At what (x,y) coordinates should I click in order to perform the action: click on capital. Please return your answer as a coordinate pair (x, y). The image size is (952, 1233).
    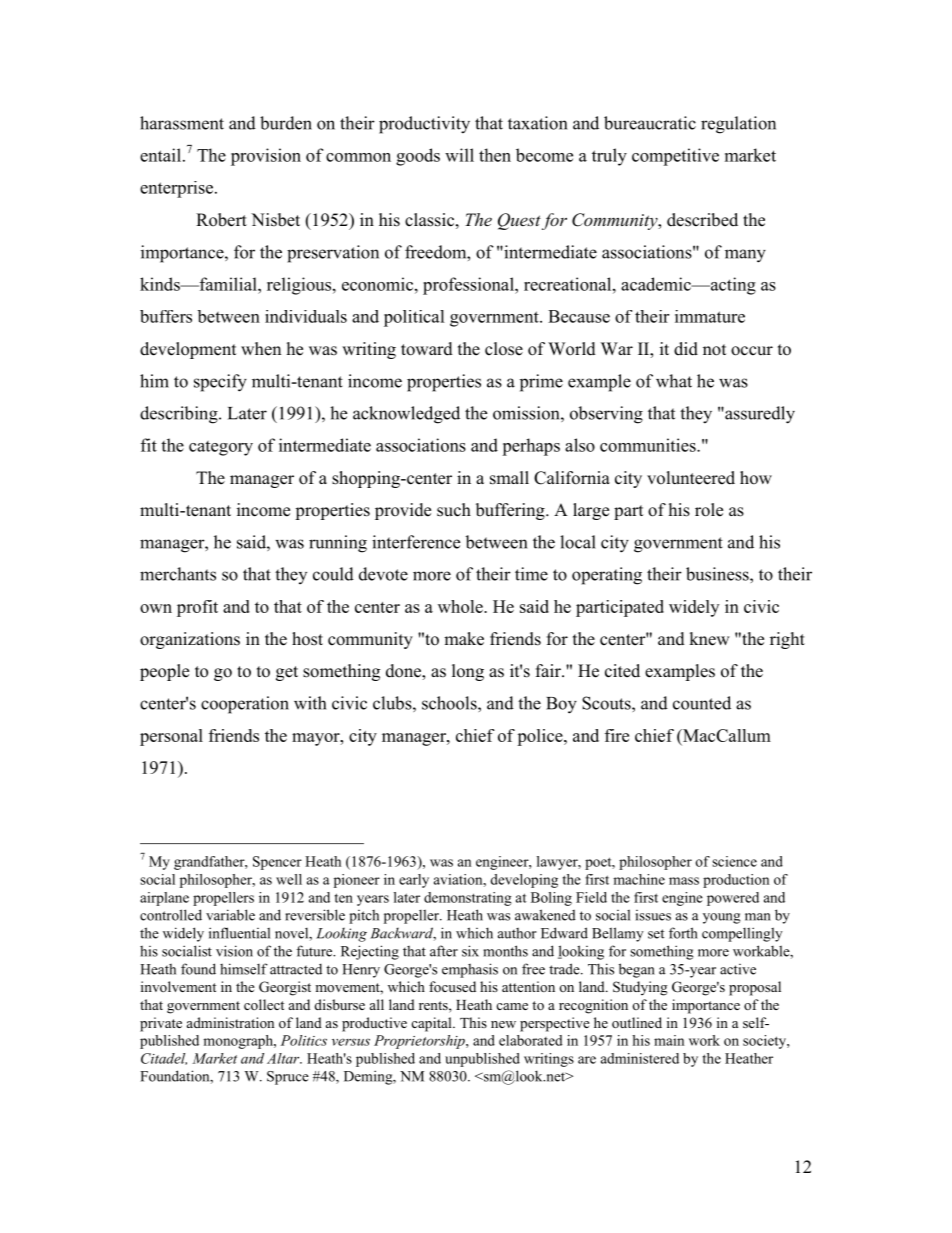
    Looking at the image, I should click on (432, 1024).
